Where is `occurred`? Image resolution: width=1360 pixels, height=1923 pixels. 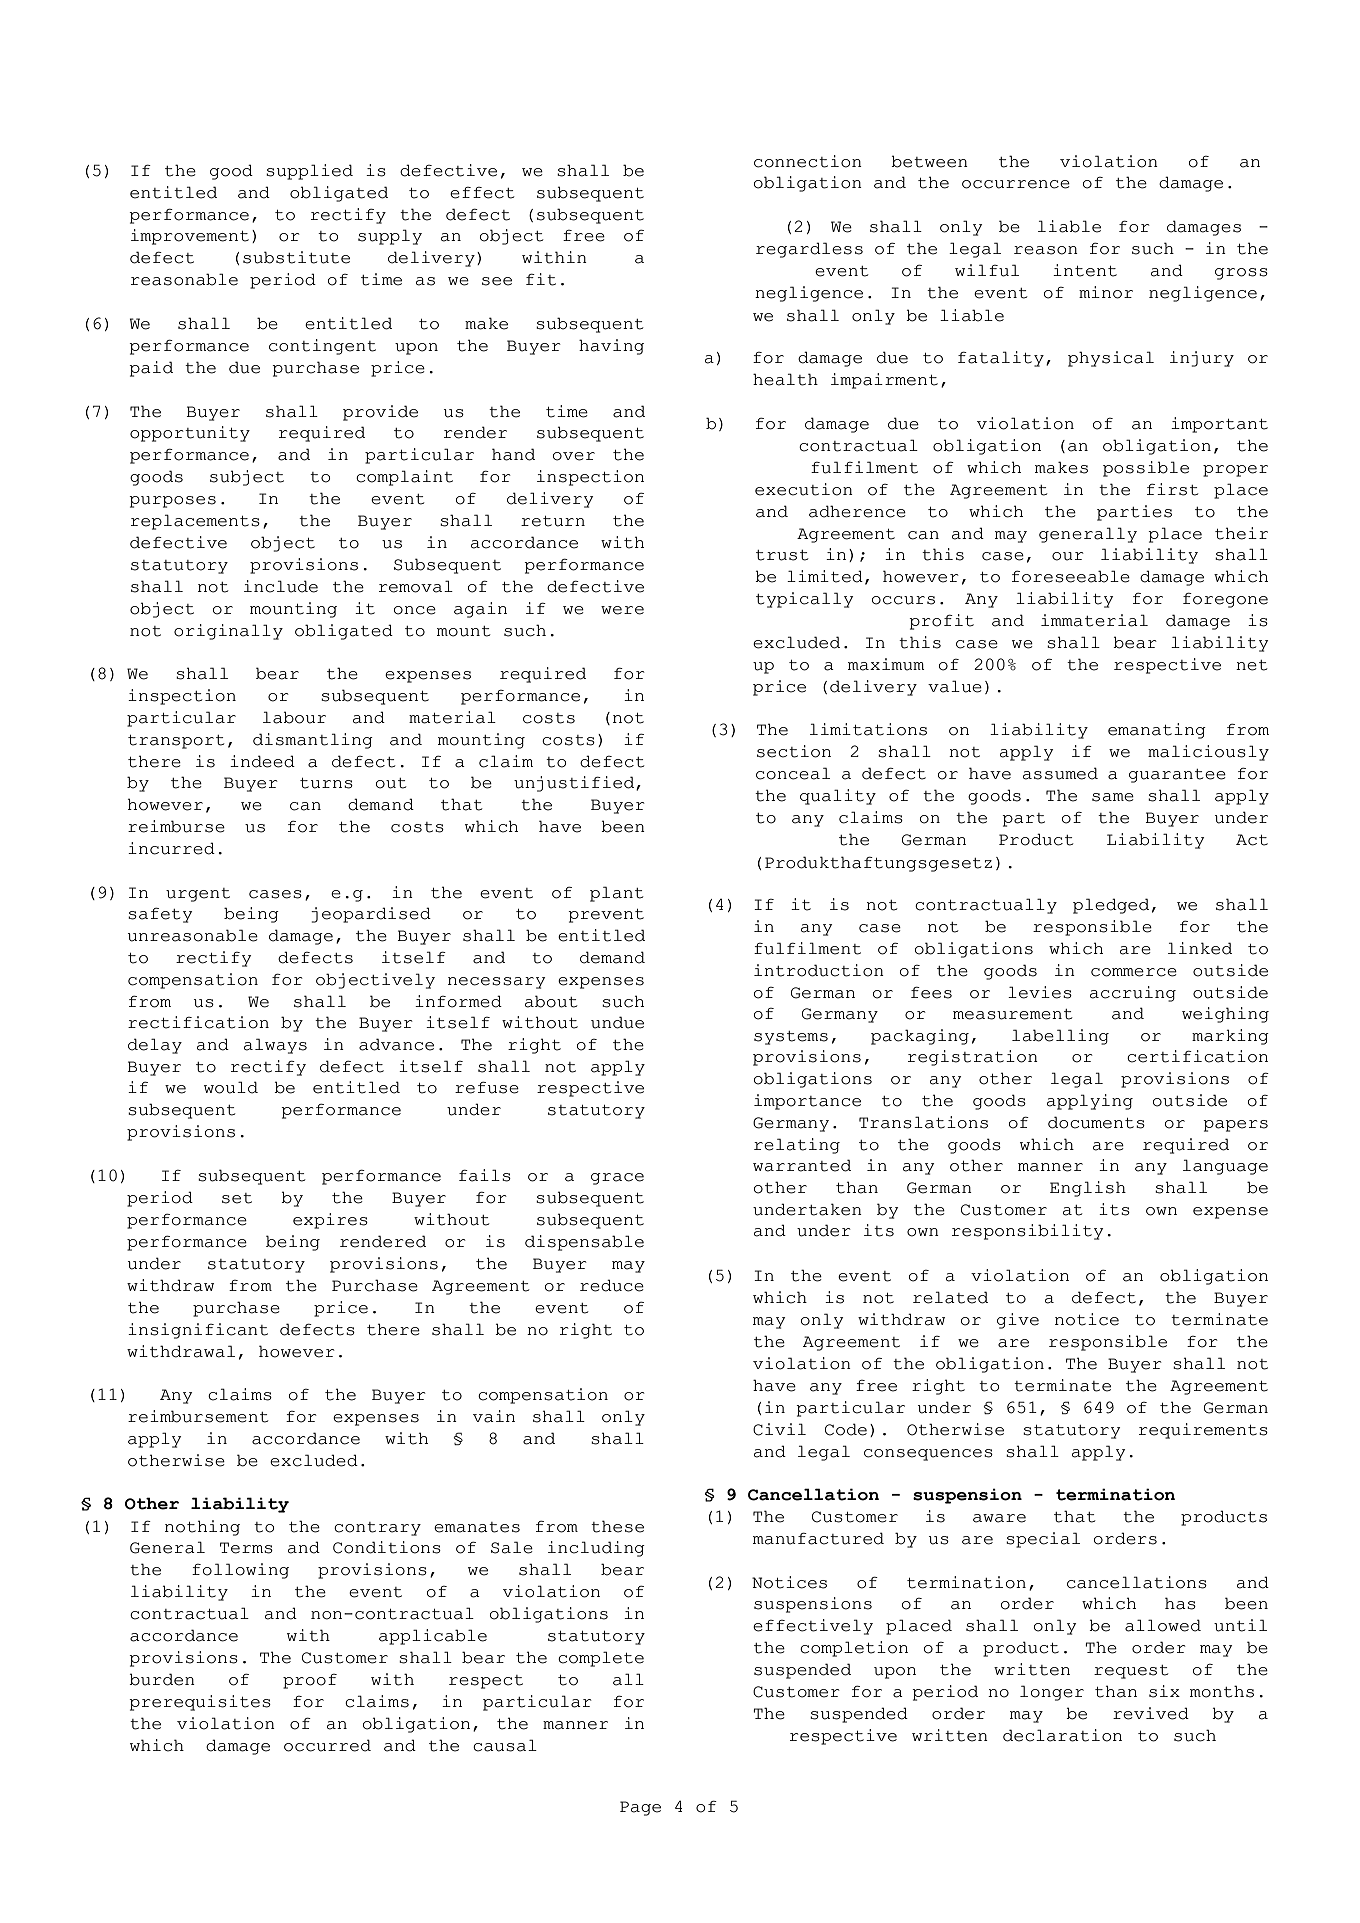 occurred is located at coordinates (327, 1745).
